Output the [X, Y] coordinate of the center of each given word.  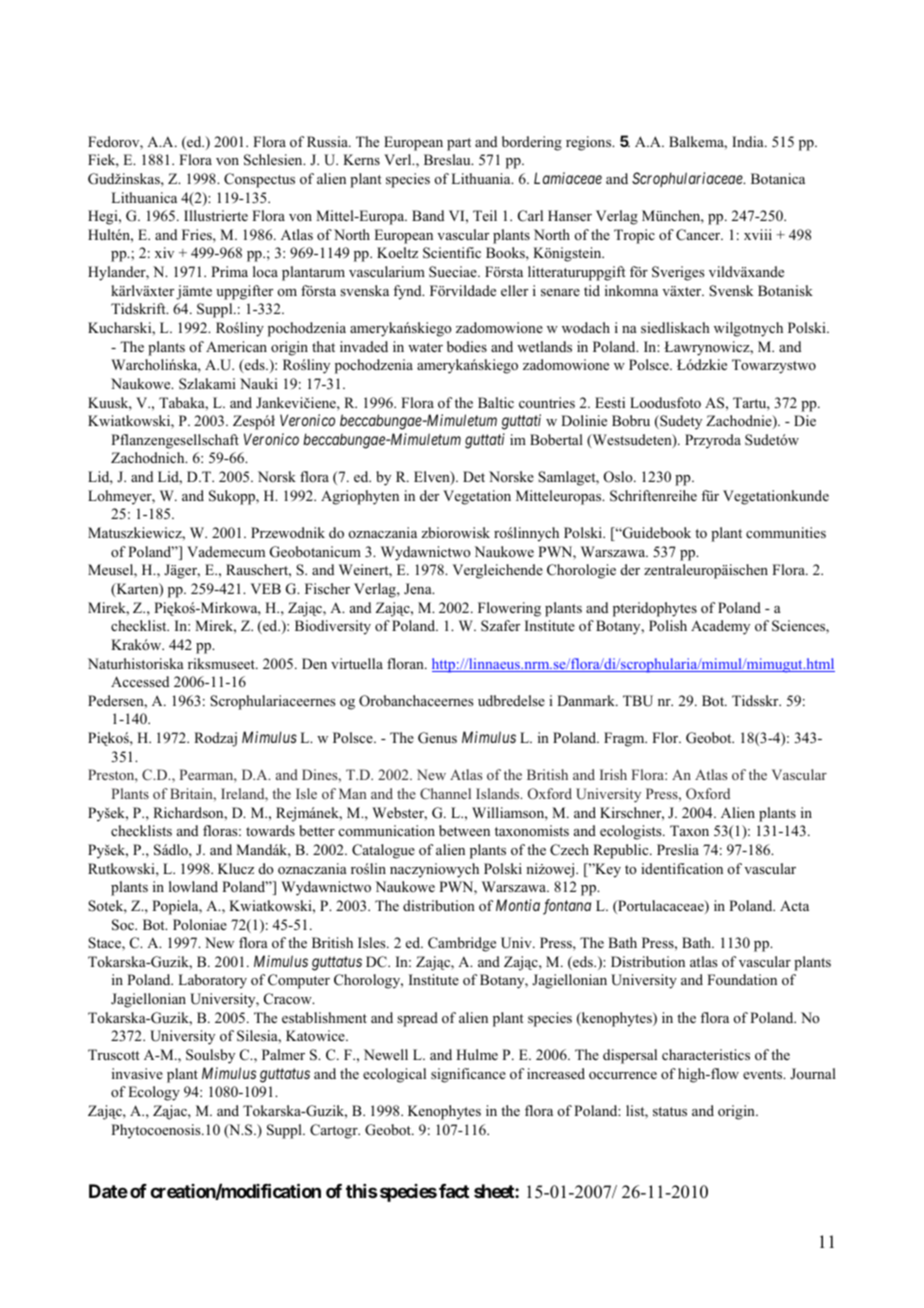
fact [454, 1191]
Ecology [154, 1093]
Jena [419, 588]
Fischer [327, 588]
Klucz [236, 868]
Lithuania [482, 178]
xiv [164, 252]
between [464, 830]
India [749, 141]
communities [786, 532]
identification [682, 868]
